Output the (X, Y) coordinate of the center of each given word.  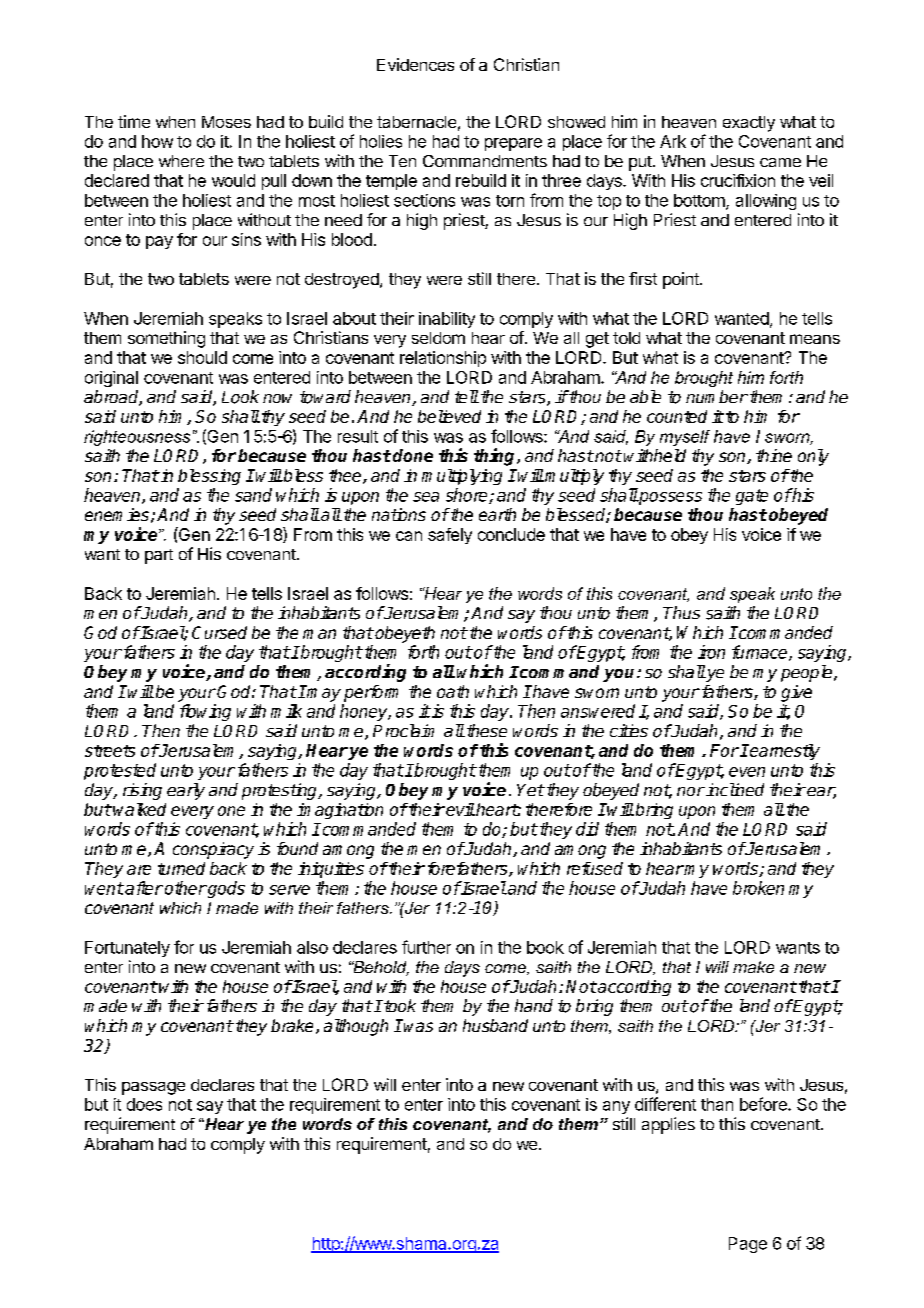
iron (711, 652)
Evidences (415, 64)
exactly (749, 124)
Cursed (219, 632)
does (144, 1104)
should (202, 357)
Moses (226, 122)
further (426, 947)
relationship (443, 359)
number (717, 396)
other (186, 888)
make (753, 967)
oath (453, 691)
